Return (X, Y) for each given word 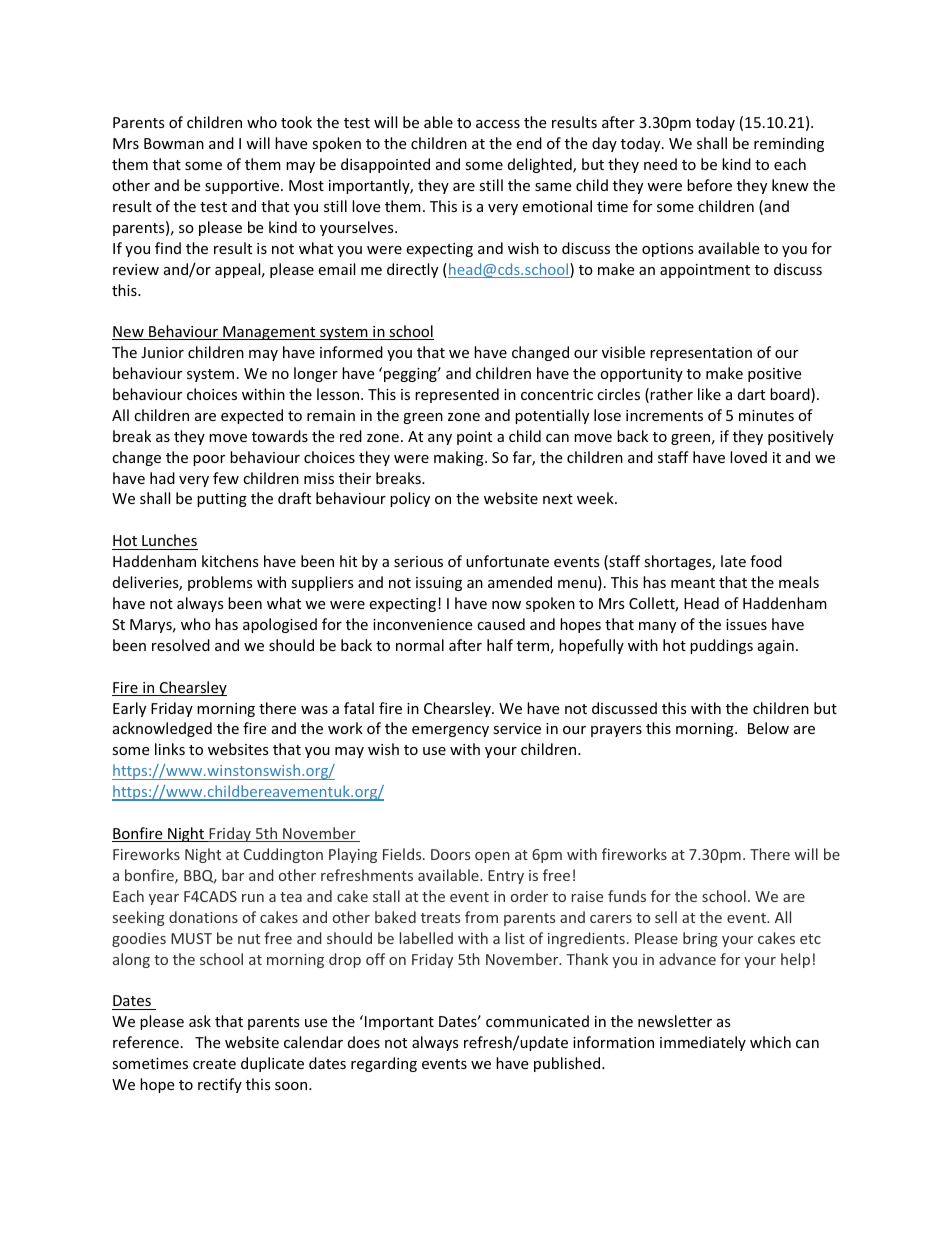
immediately (703, 1043)
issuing (439, 584)
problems (220, 583)
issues (746, 624)
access (498, 124)
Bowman (174, 143)
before (709, 185)
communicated (537, 1021)
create (214, 1064)
